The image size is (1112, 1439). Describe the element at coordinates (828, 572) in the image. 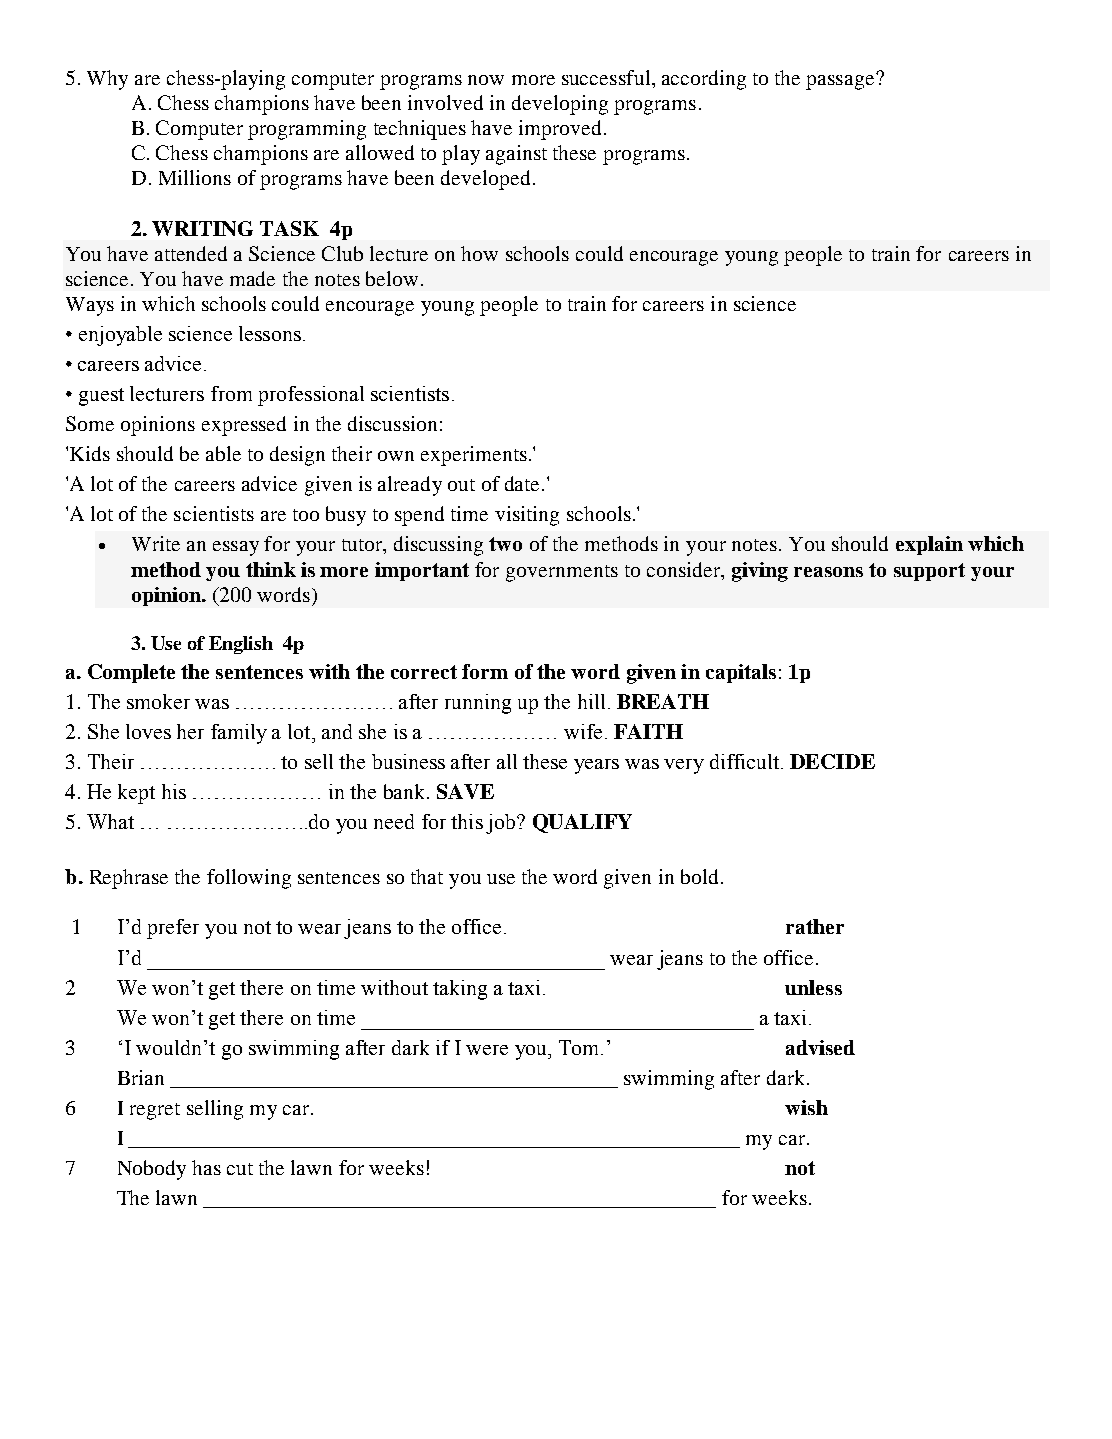

I see `reasons` at that location.
